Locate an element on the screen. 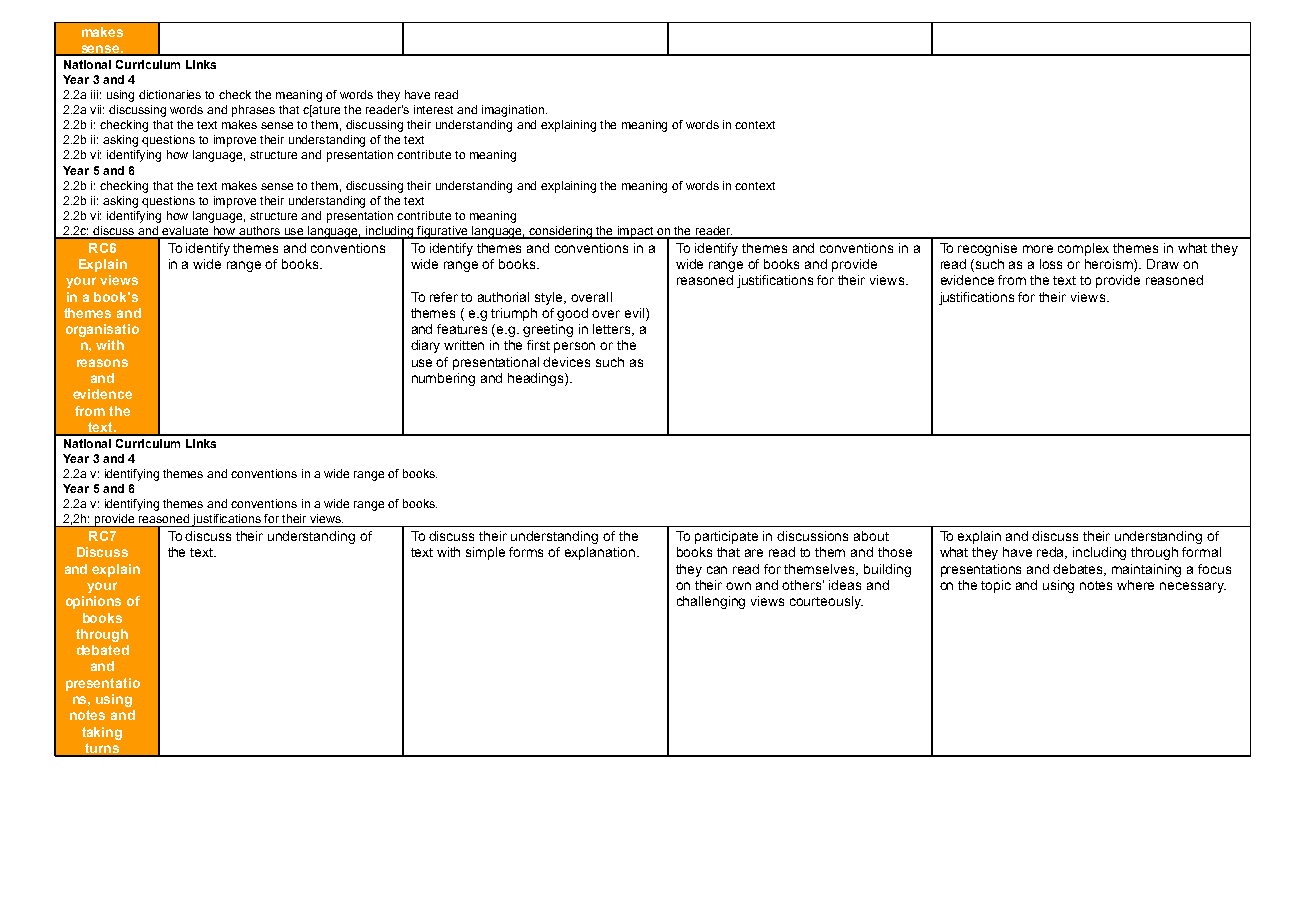 Image resolution: width=1307 pixels, height=924 pixels. about is located at coordinates (871, 536).
